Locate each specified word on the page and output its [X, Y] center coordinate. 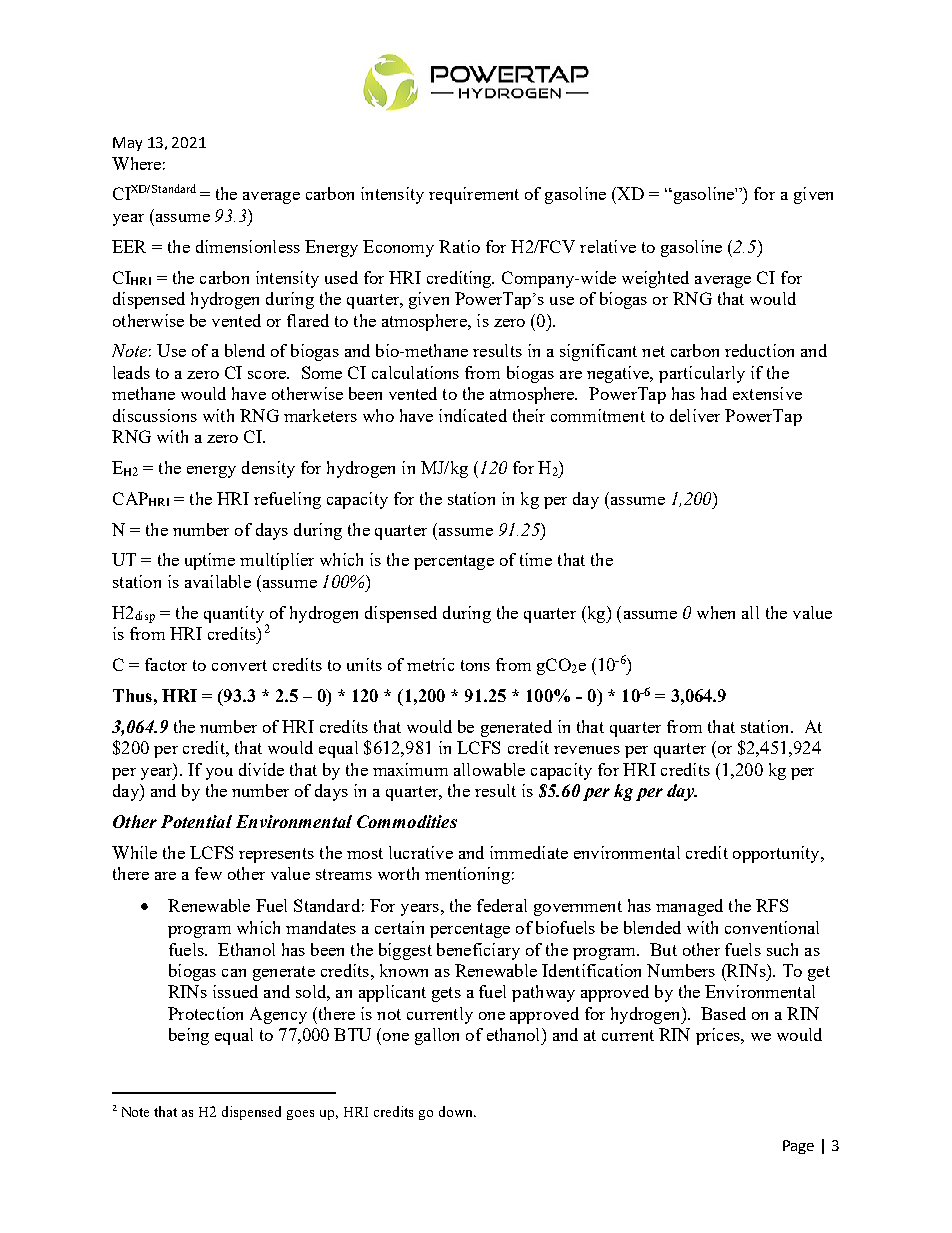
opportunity [777, 854]
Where [136, 163]
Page [798, 1147]
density [268, 469]
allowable [489, 769]
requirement [474, 195]
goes [300, 1115]
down [457, 1111]
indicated [473, 415]
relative [608, 246]
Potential [196, 821]
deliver [695, 415]
